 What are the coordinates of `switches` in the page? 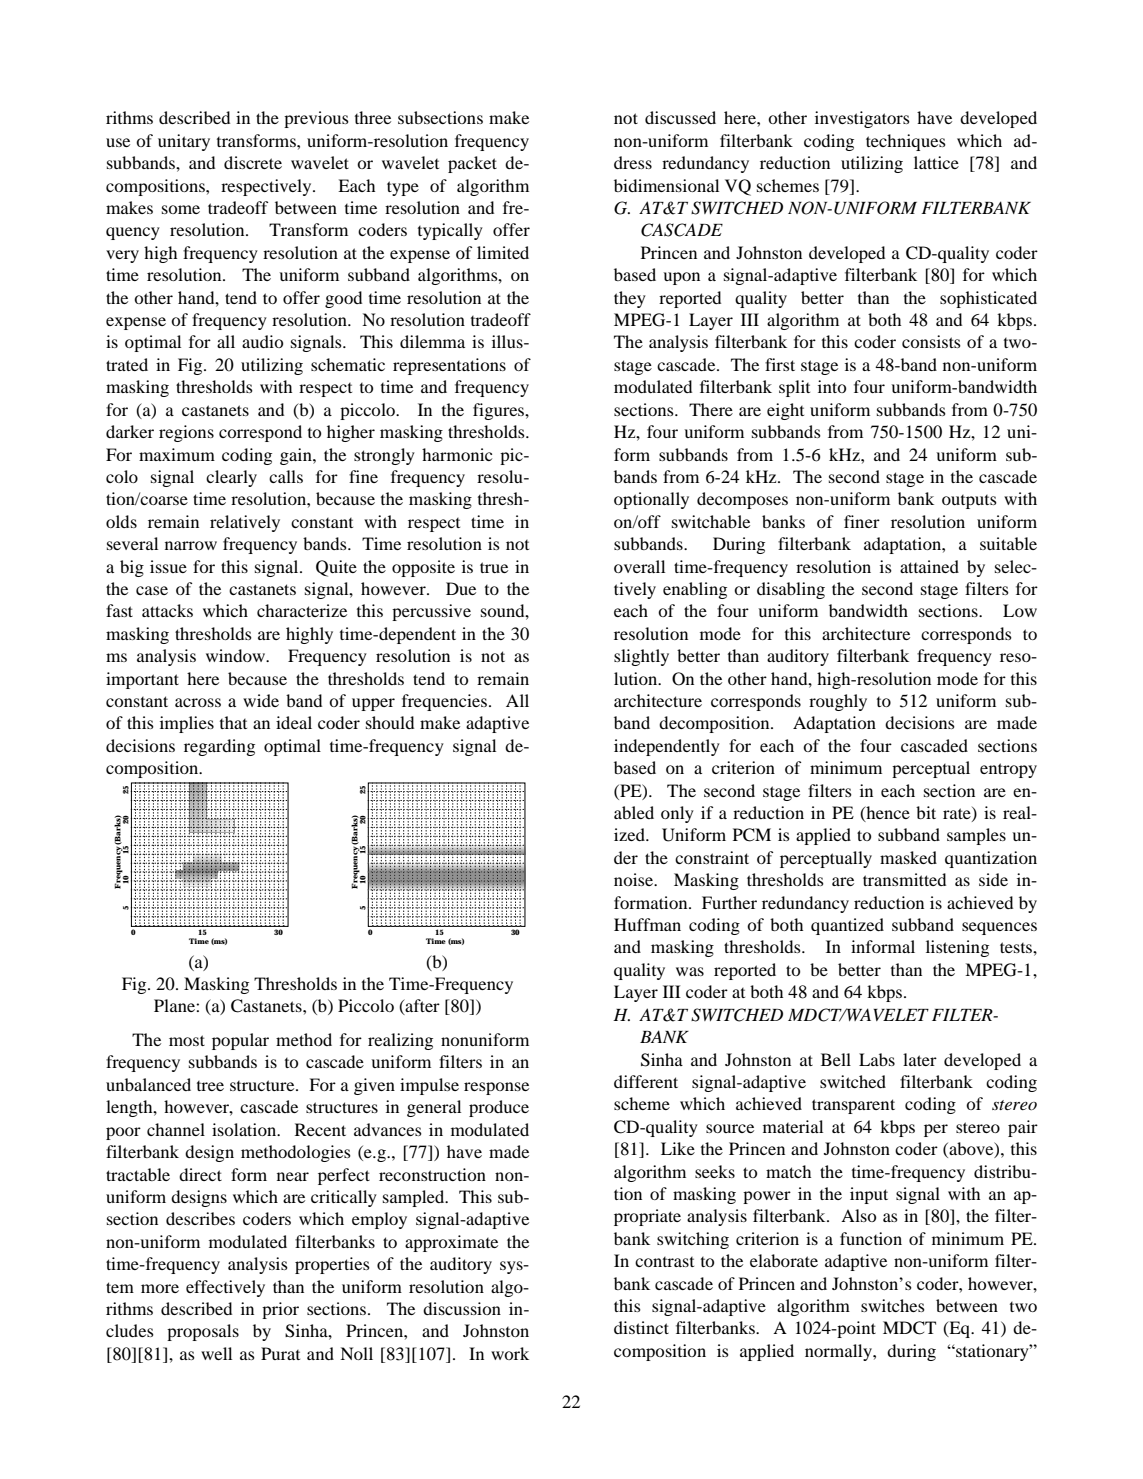 It's located at (893, 1305).
